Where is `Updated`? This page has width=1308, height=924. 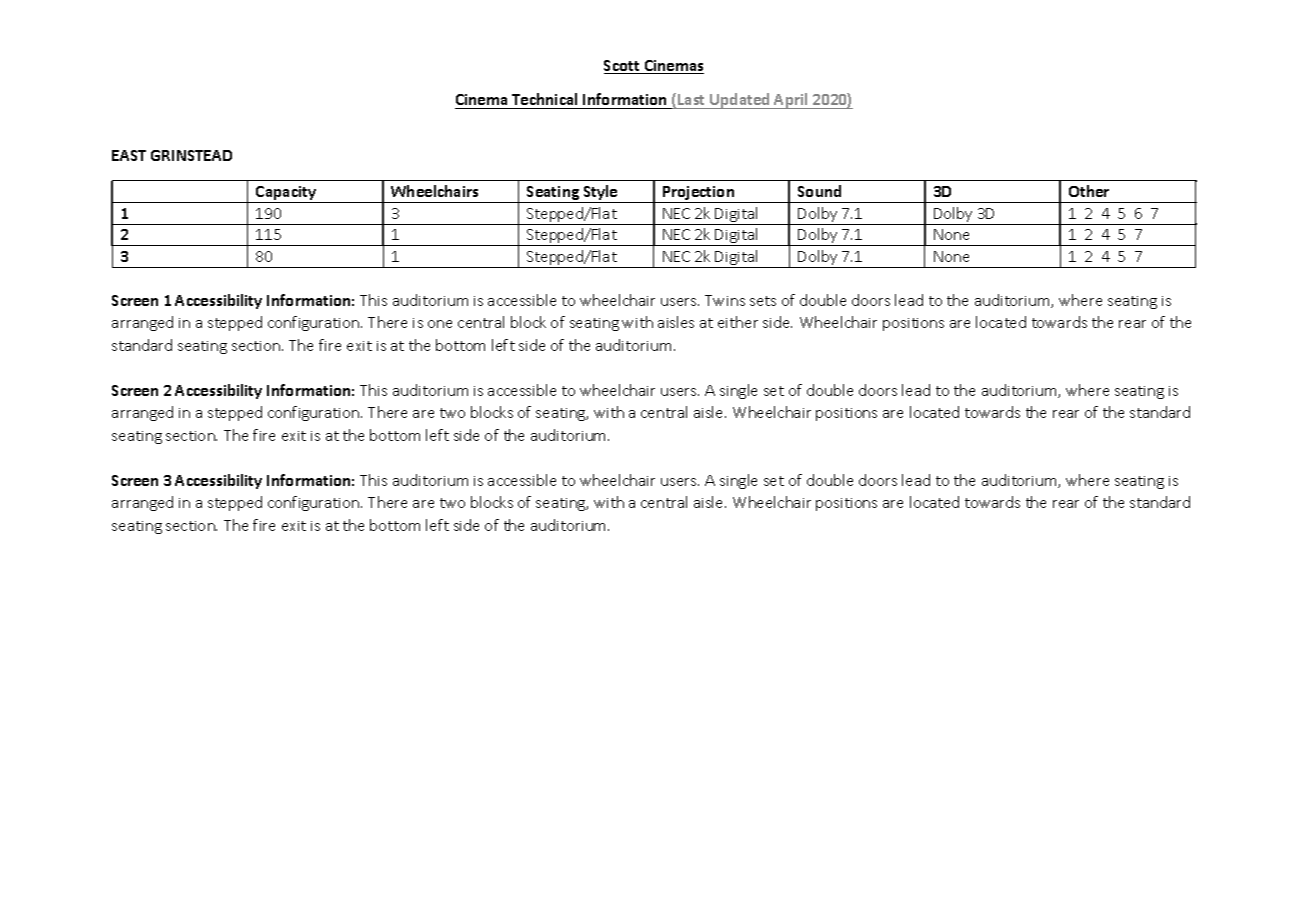
Updated is located at coordinates (740, 101).
